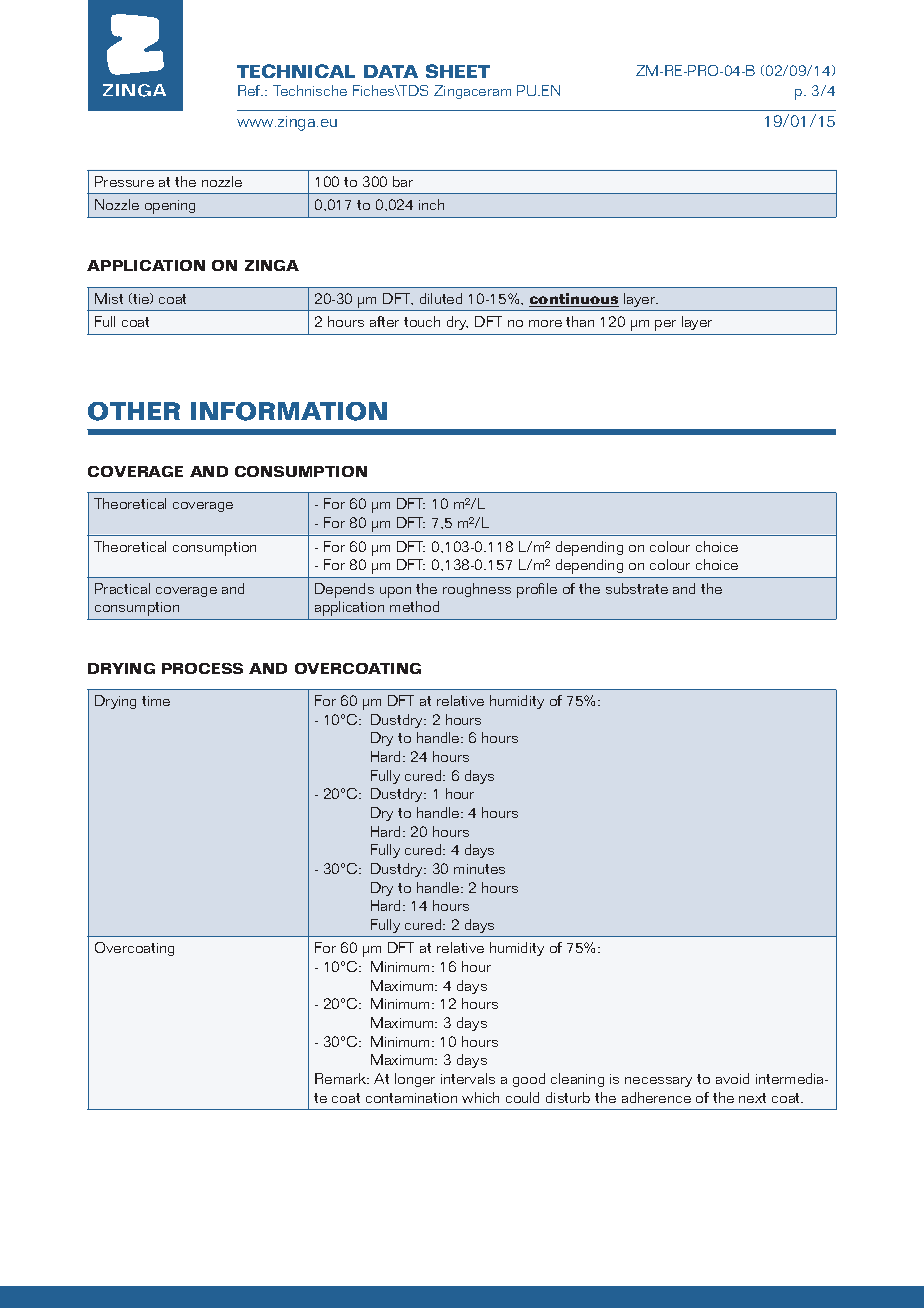 The width and height of the screenshot is (924, 1308). What do you see at coordinates (574, 300) in the screenshot?
I see `continuous` at bounding box center [574, 300].
